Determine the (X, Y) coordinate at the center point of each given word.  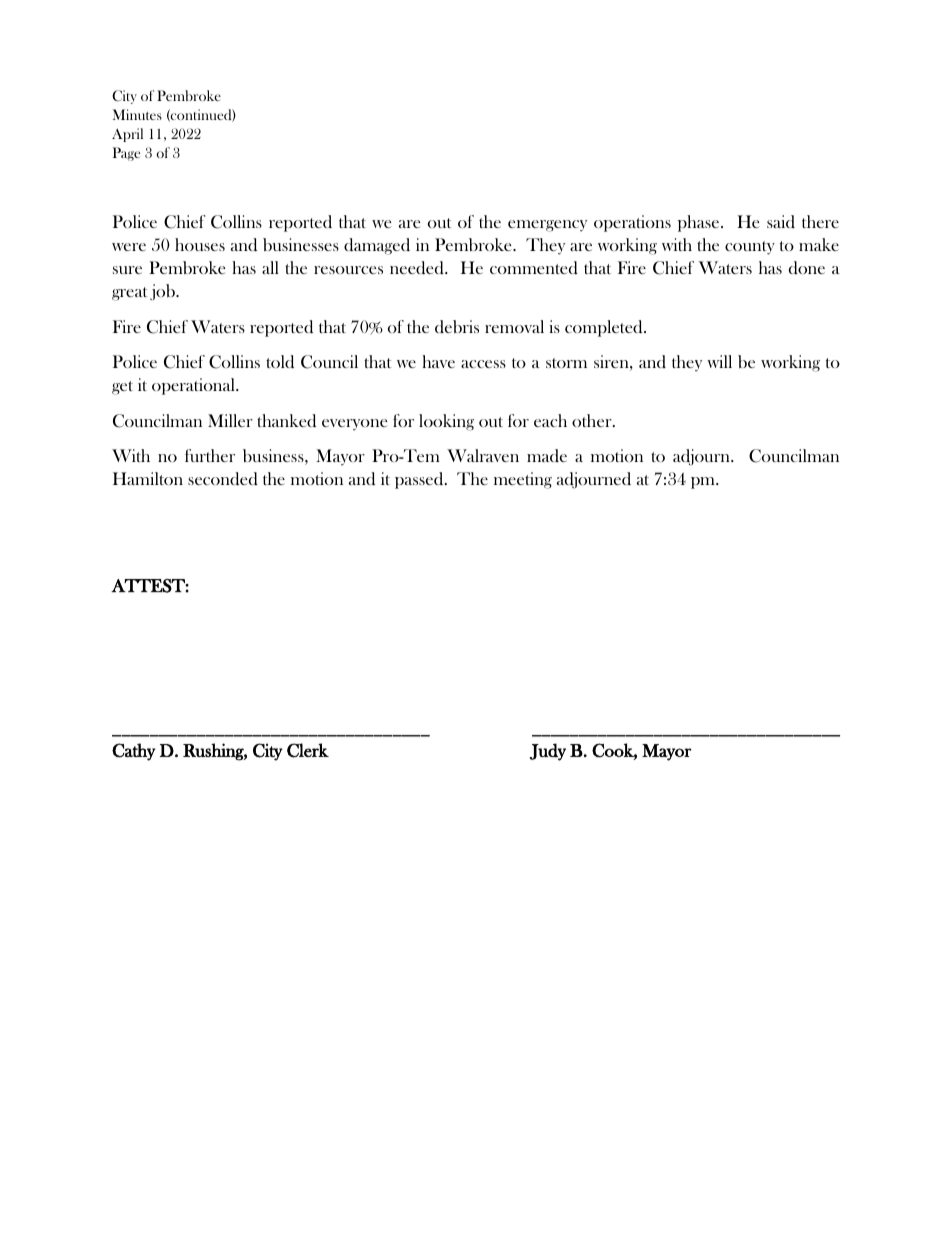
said (781, 221)
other (593, 420)
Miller (230, 420)
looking (446, 422)
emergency (547, 226)
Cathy (133, 752)
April (127, 135)
